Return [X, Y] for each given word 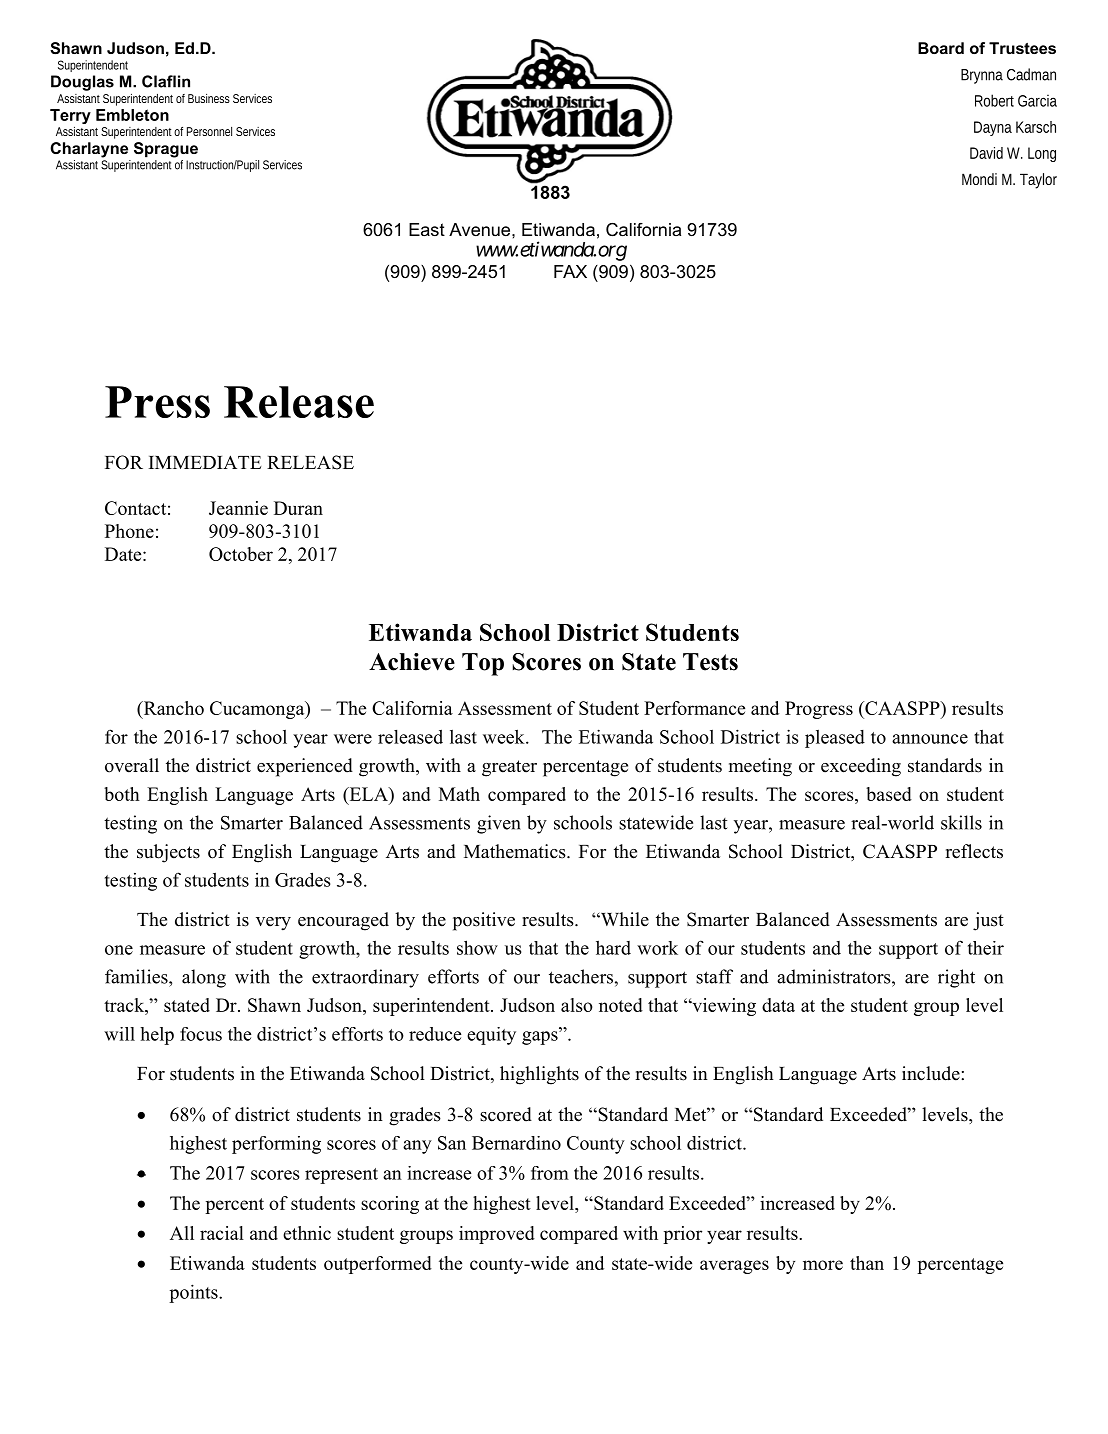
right [956, 978]
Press [157, 402]
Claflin [166, 81]
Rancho [172, 708]
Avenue [481, 229]
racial [222, 1233]
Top [483, 664]
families [137, 976]
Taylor [1038, 181]
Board [941, 48]
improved [497, 1235]
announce [930, 739]
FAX [570, 271]
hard [613, 947]
